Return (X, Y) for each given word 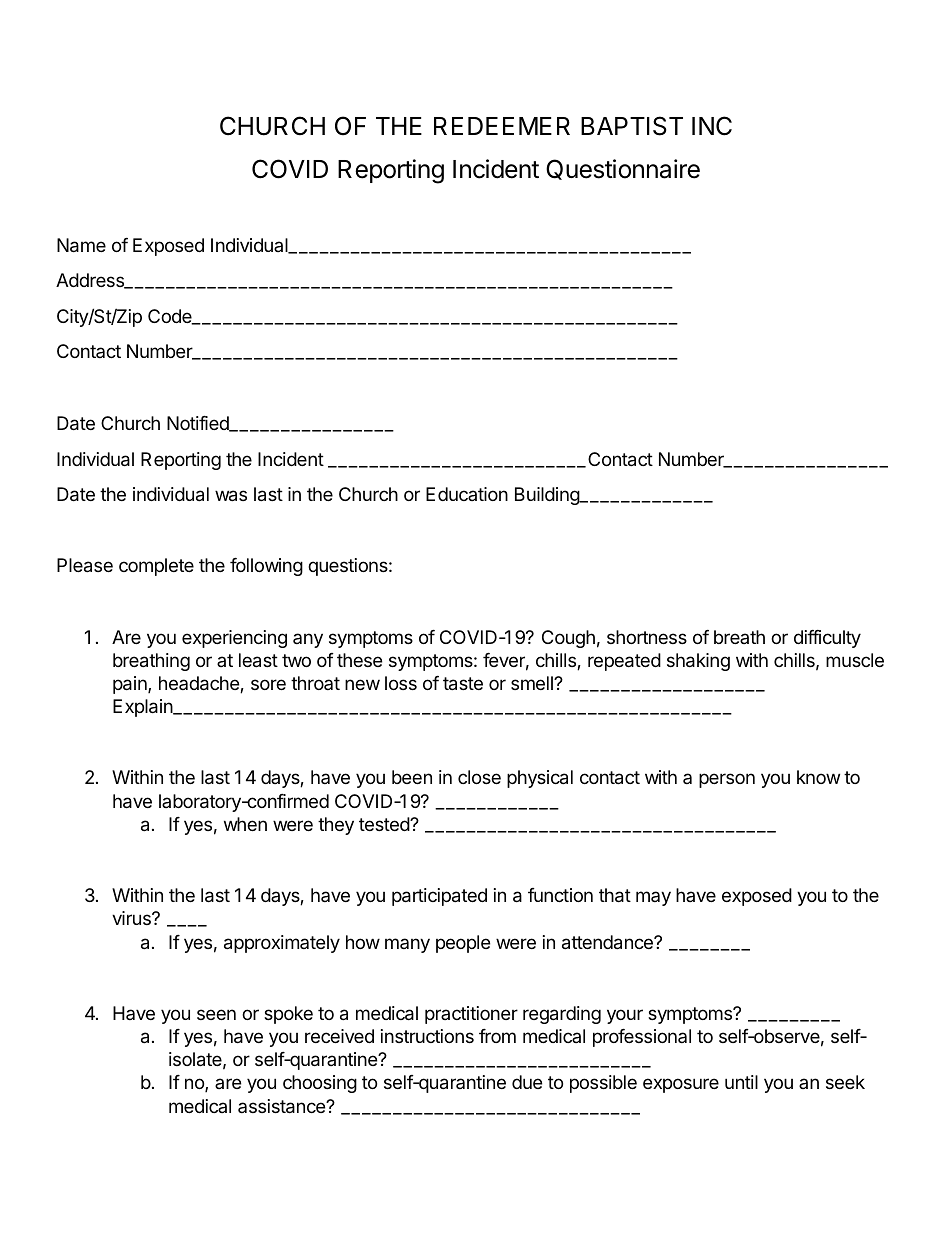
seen (216, 1014)
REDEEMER (502, 126)
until (741, 1082)
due (527, 1082)
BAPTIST (632, 126)
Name (81, 245)
